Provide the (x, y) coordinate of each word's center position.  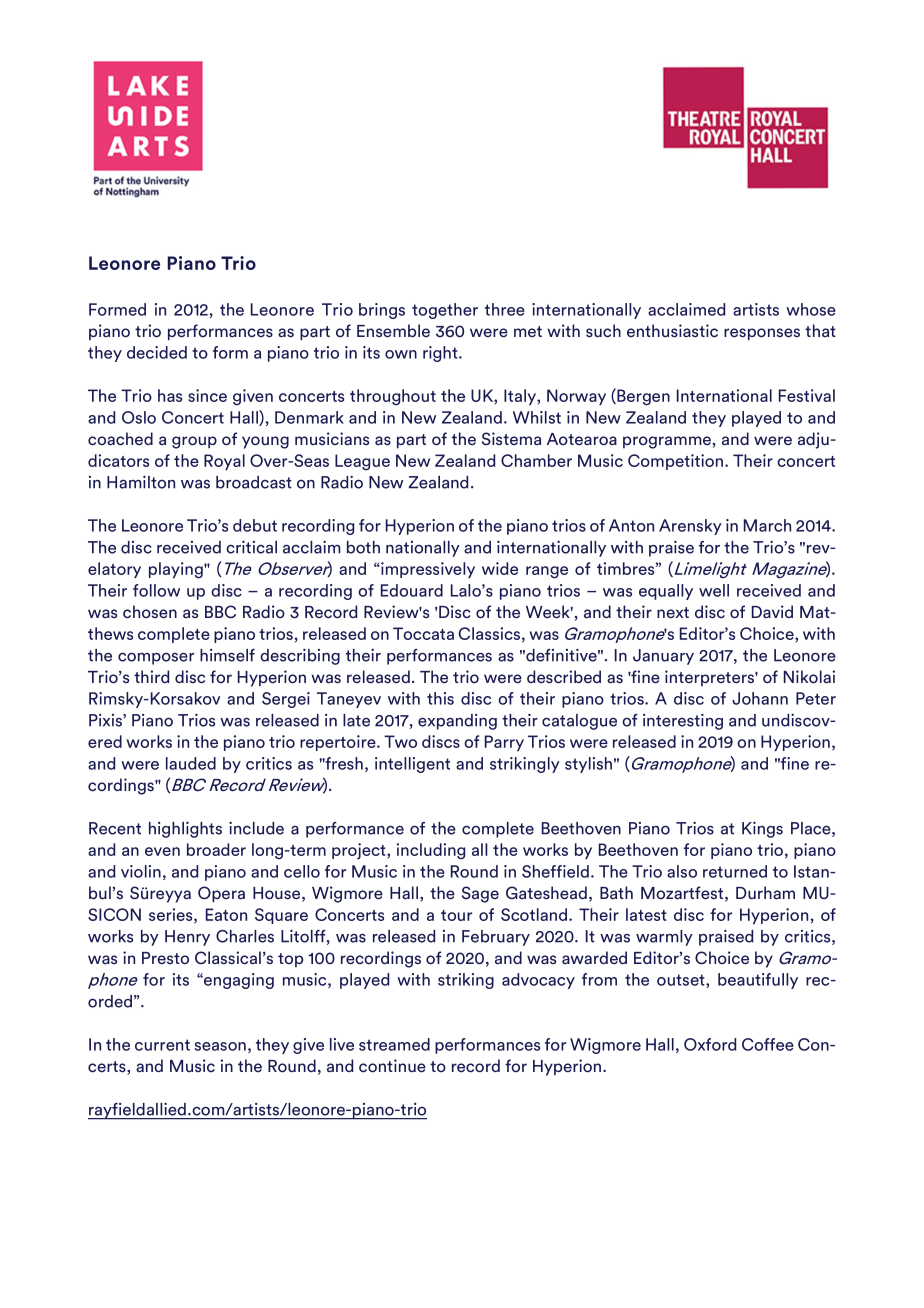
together (445, 311)
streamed (394, 1044)
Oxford (710, 1044)
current (162, 1045)
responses (762, 334)
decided (157, 352)
